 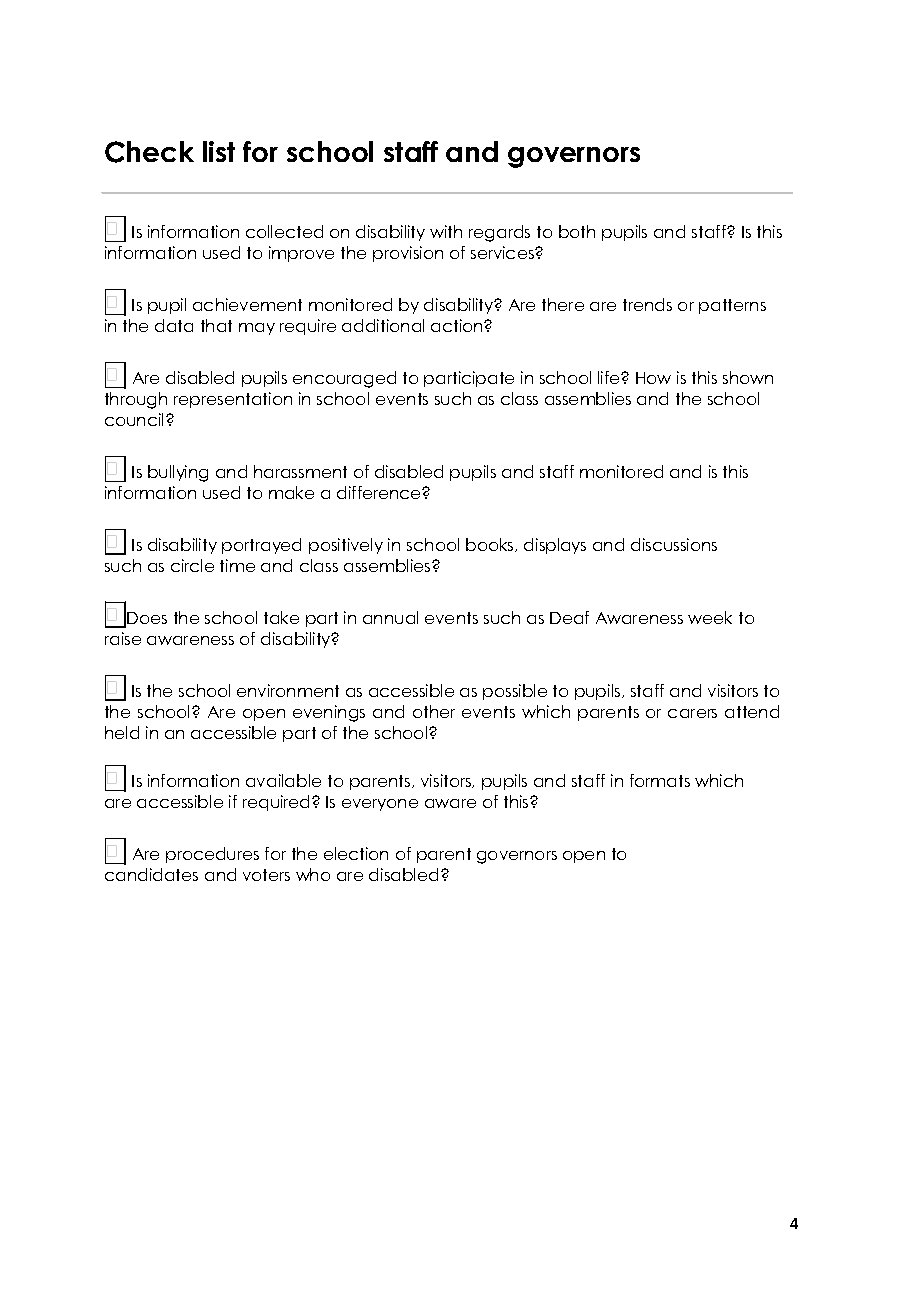 I want to click on procedures, so click(x=212, y=855).
